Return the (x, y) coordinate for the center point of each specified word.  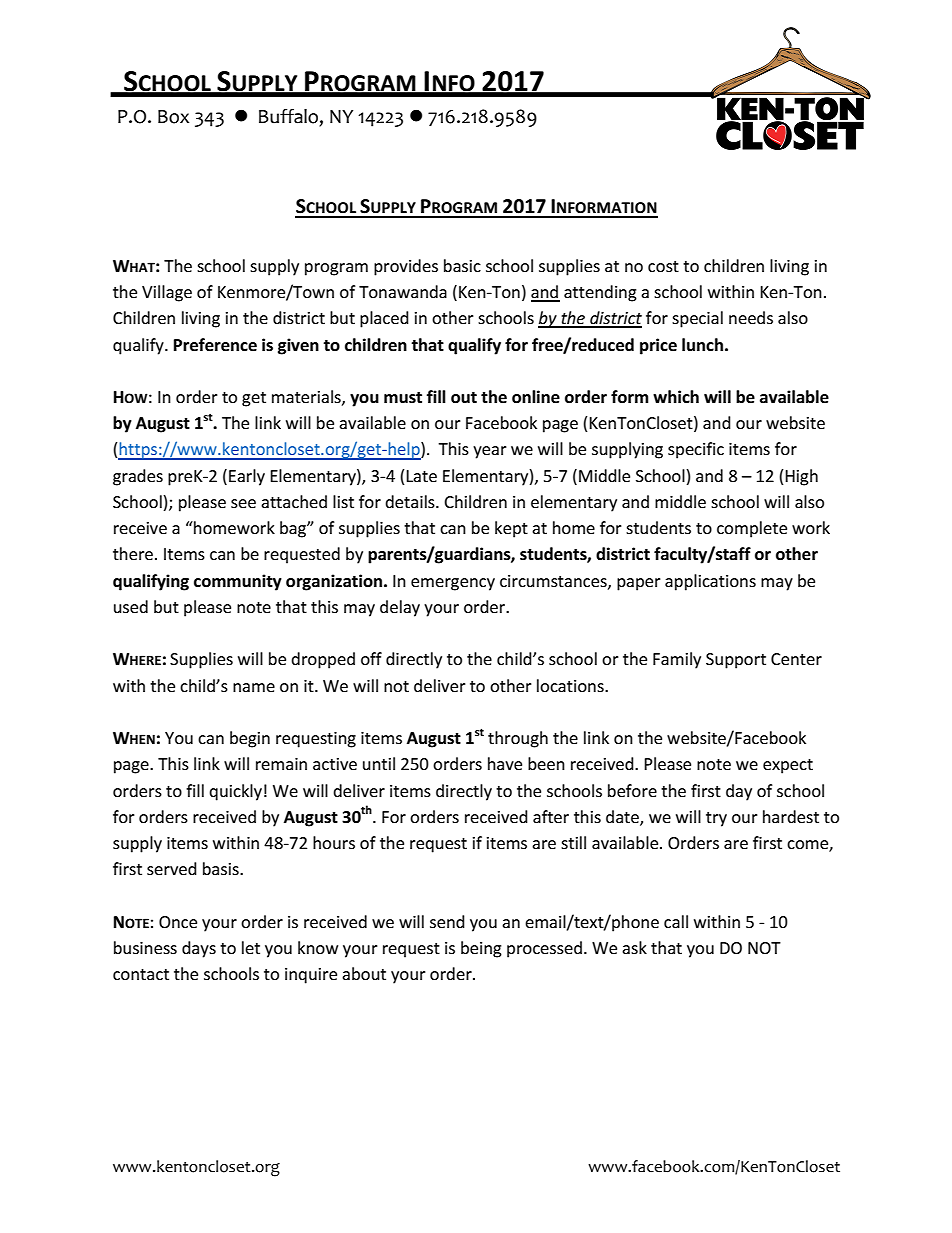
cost (663, 266)
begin (250, 739)
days (199, 949)
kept (511, 529)
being (481, 949)
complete (752, 529)
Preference (215, 345)
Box (173, 117)
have (505, 763)
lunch (702, 345)
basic (462, 265)
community (238, 582)
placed (384, 319)
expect (788, 766)
